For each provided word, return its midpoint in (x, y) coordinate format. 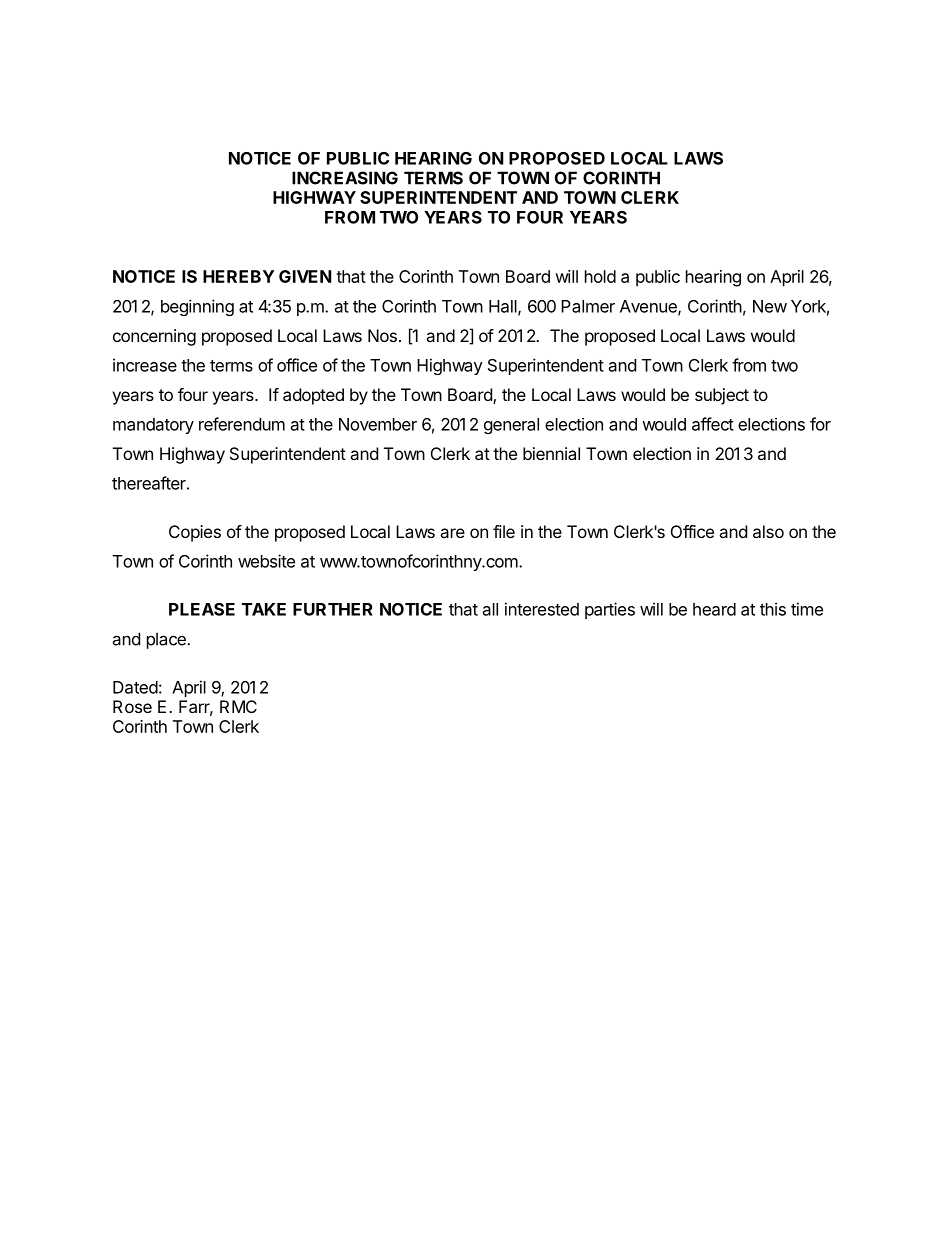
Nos (382, 335)
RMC (238, 706)
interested (542, 609)
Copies (195, 533)
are (452, 533)
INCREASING (345, 178)
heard (714, 609)
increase (145, 365)
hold (600, 276)
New (770, 306)
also (768, 531)
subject (722, 396)
